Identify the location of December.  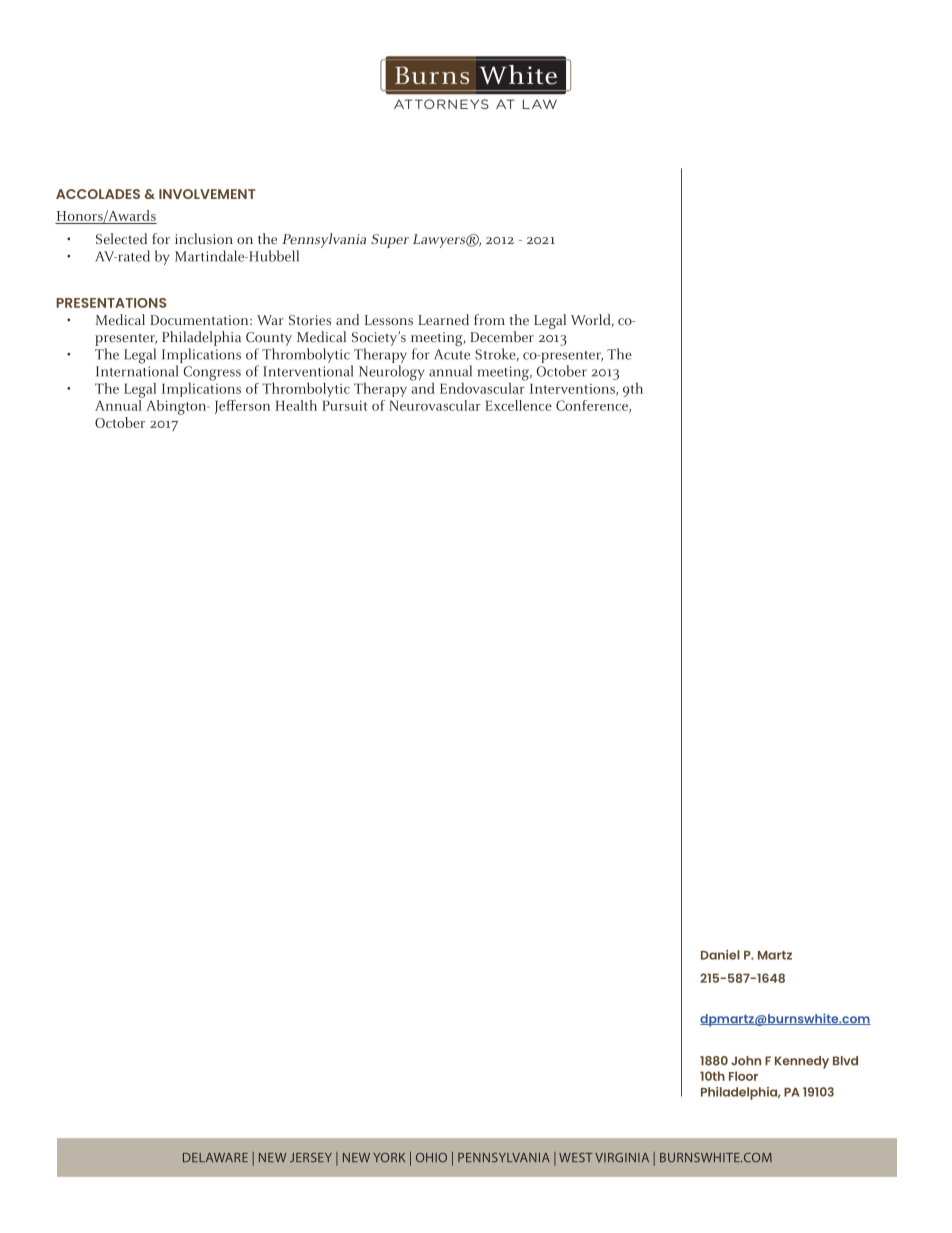
(502, 337).
